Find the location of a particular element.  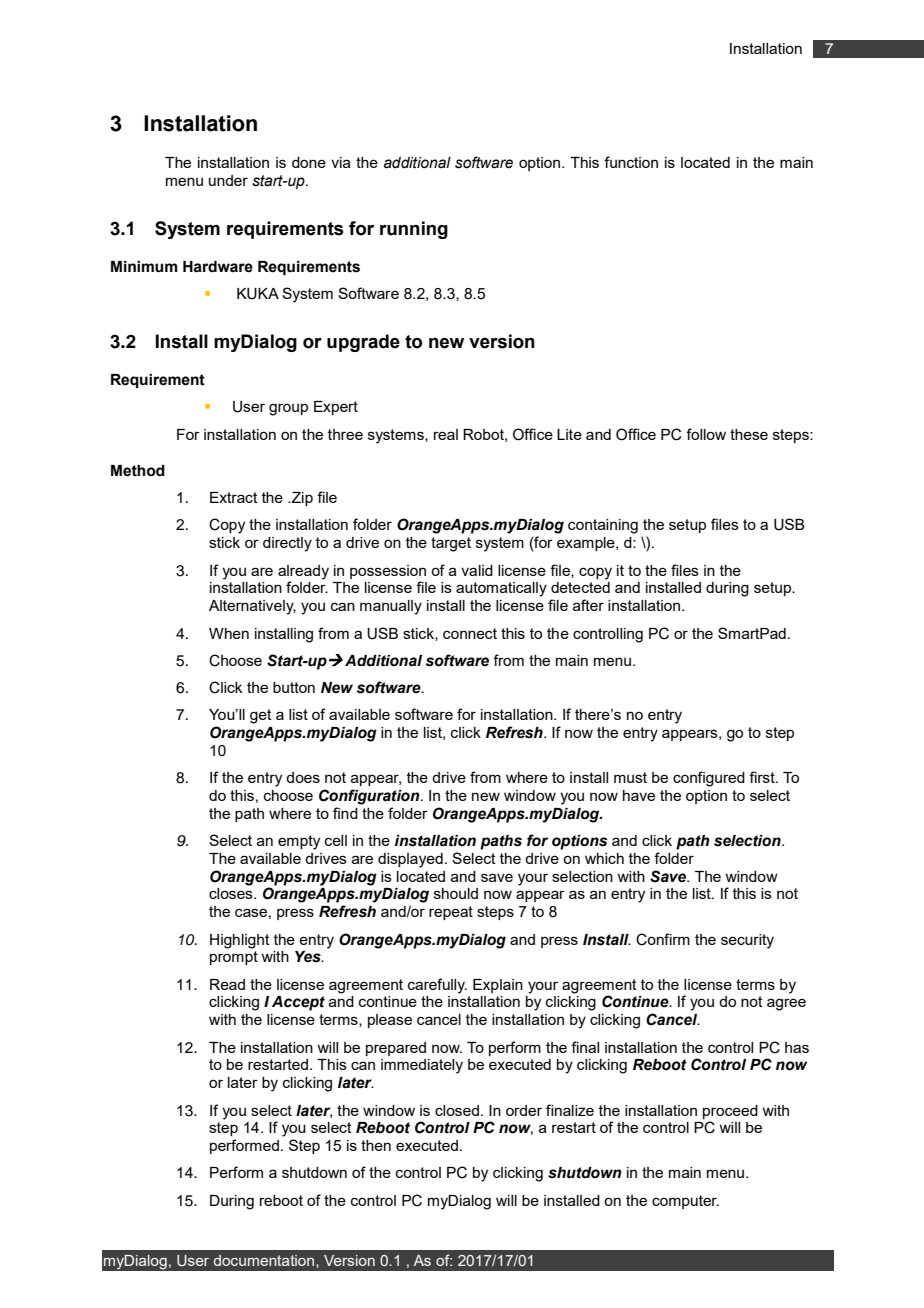

then is located at coordinates (376, 1145).
